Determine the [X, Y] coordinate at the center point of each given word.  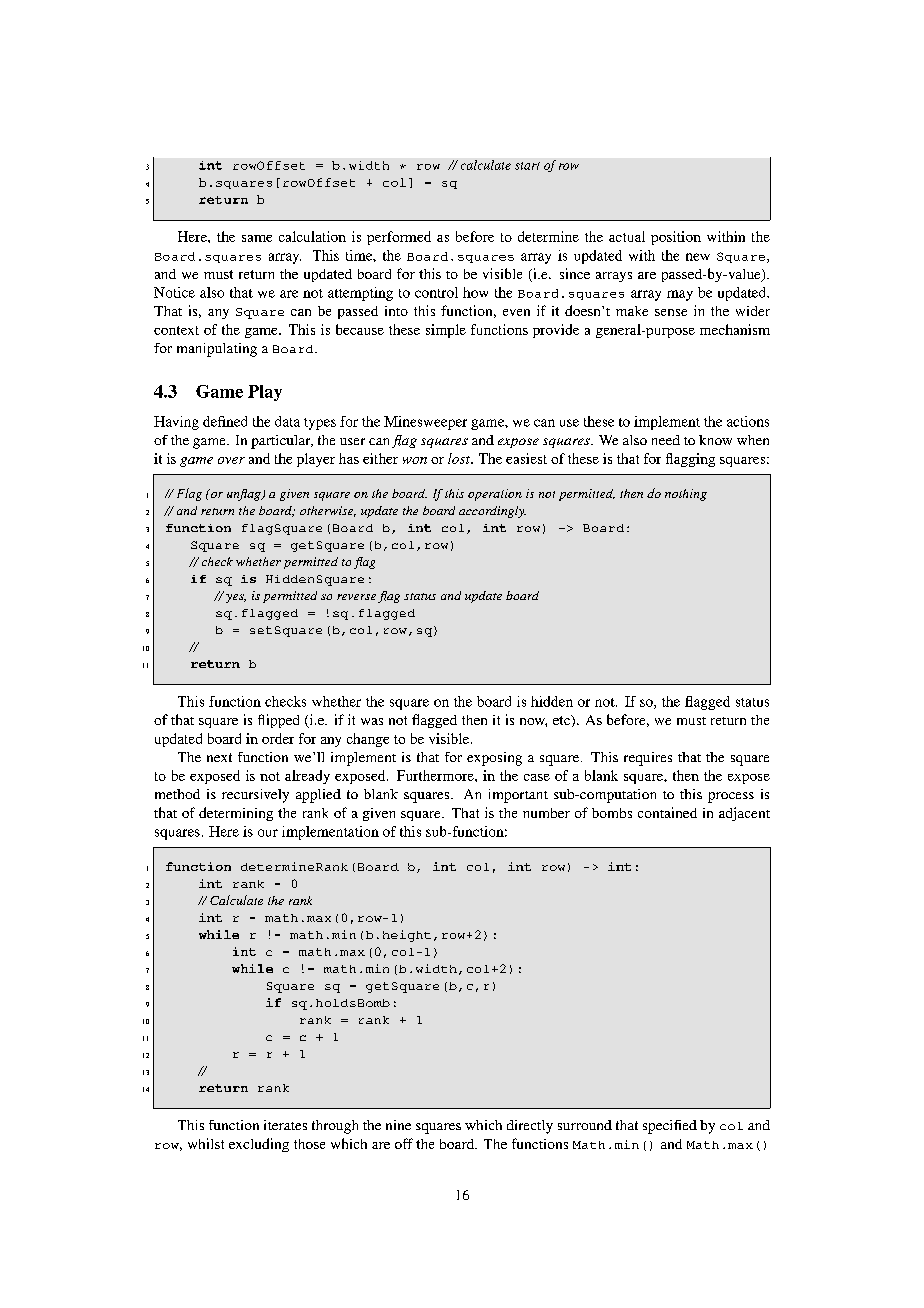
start [527, 166]
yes [236, 598]
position [676, 238]
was [372, 721]
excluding [259, 1145]
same [257, 238]
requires [648, 759]
